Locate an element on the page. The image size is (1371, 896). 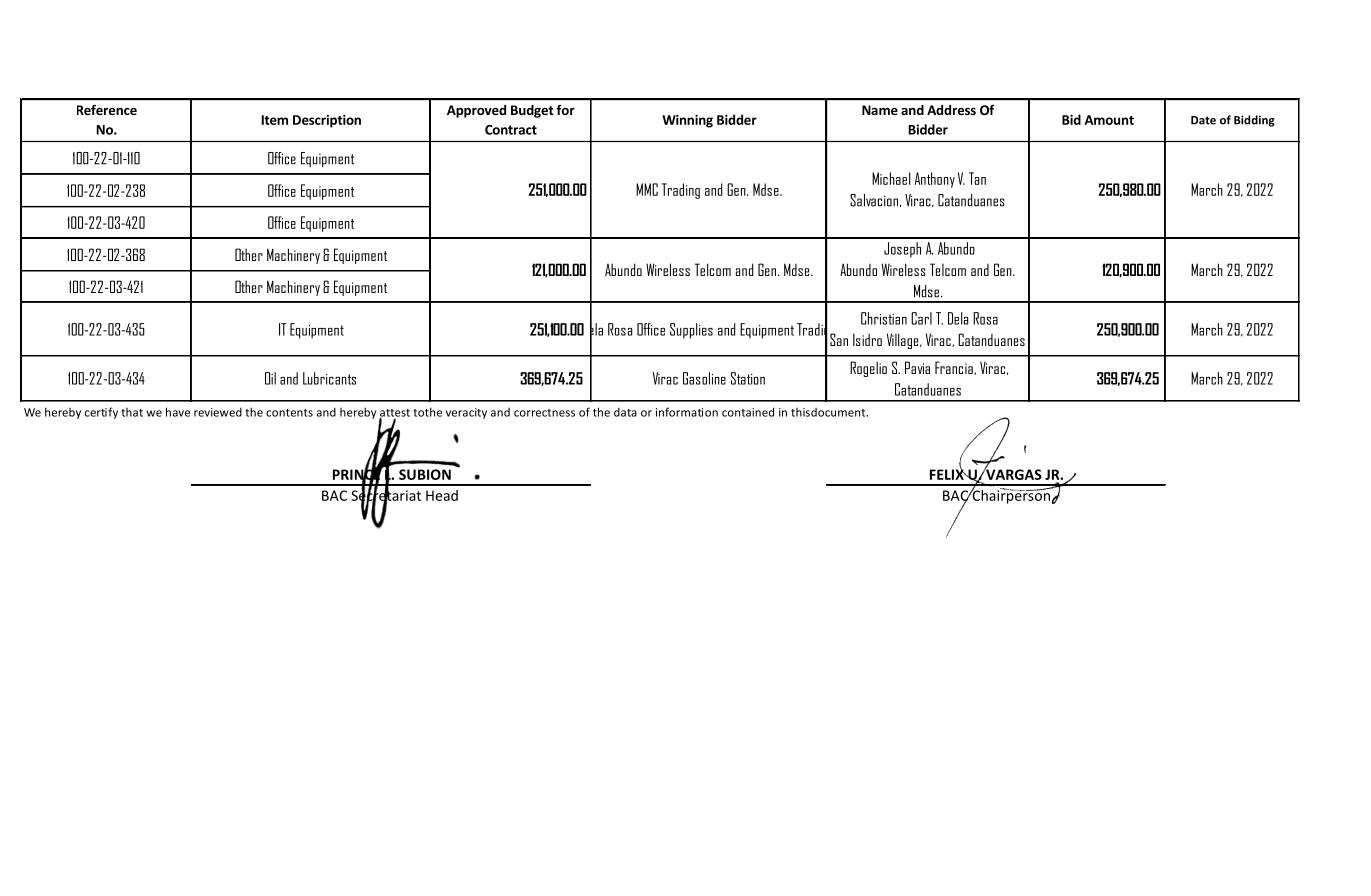
Secretariat is located at coordinates (386, 495).
